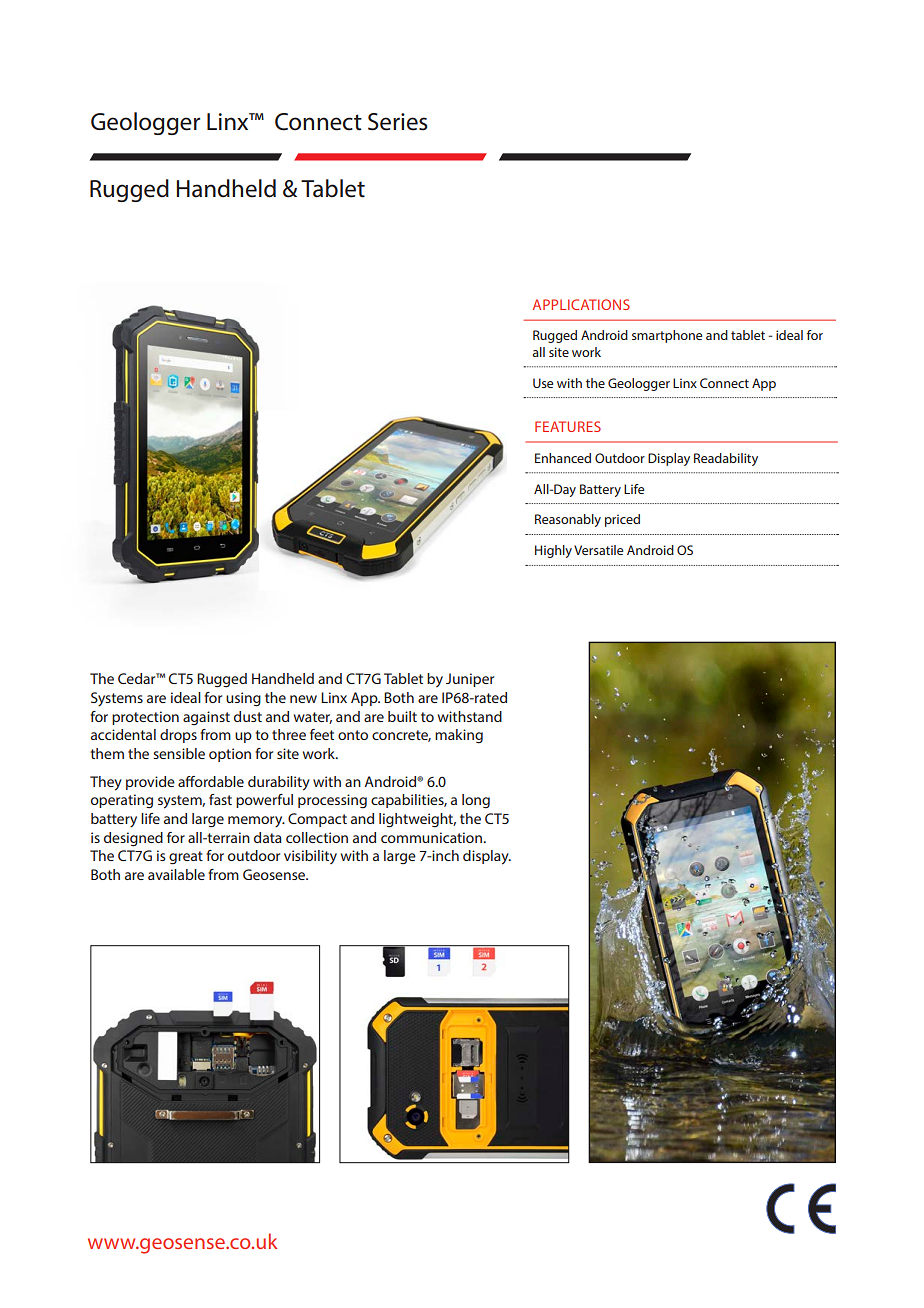 This image has height=1308, width=924. What do you see at coordinates (398, 122) in the image?
I see `Series` at bounding box center [398, 122].
